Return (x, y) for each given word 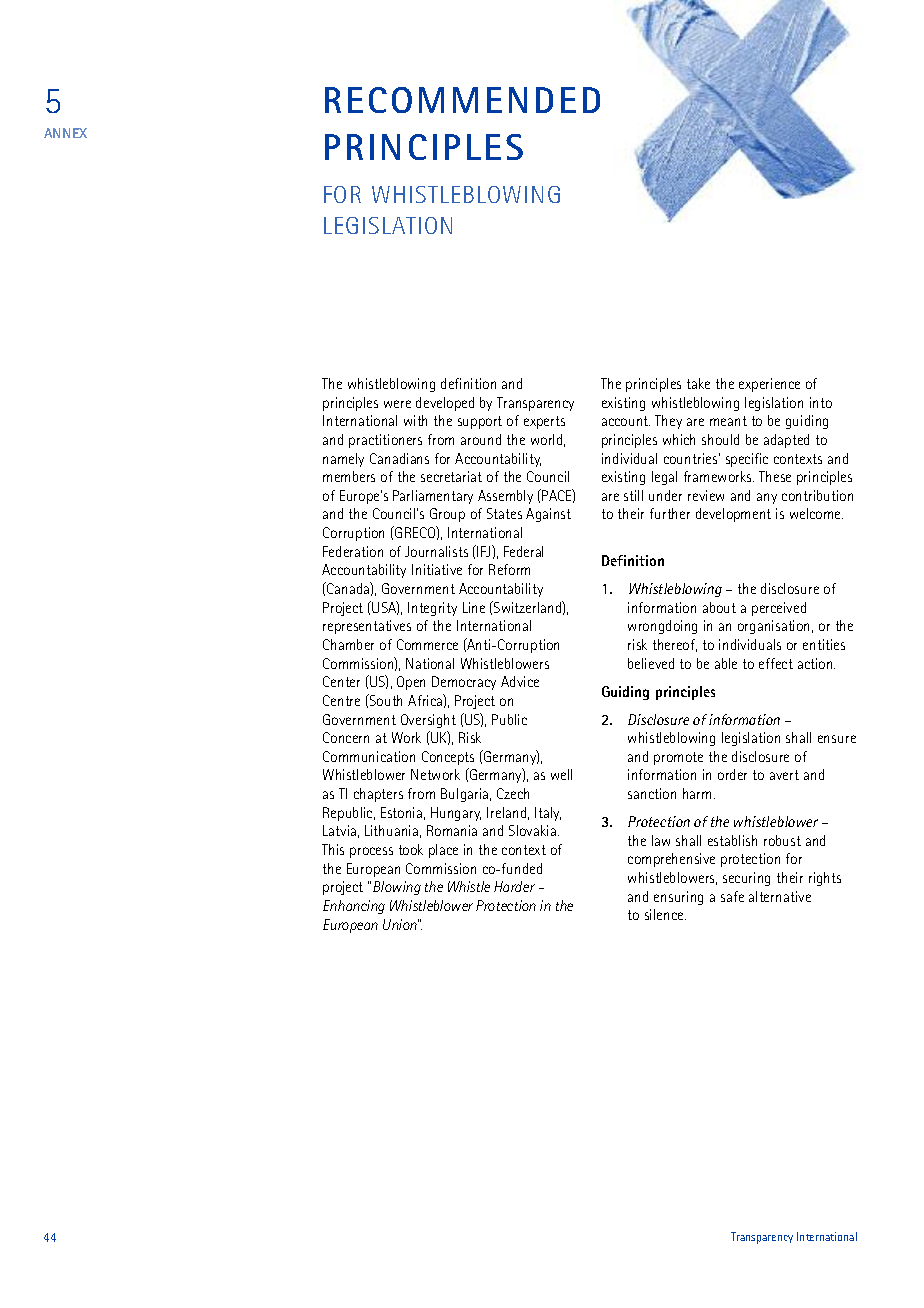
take (698, 383)
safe (732, 896)
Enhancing (354, 907)
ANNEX (65, 133)
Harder (514, 886)
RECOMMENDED (462, 100)
